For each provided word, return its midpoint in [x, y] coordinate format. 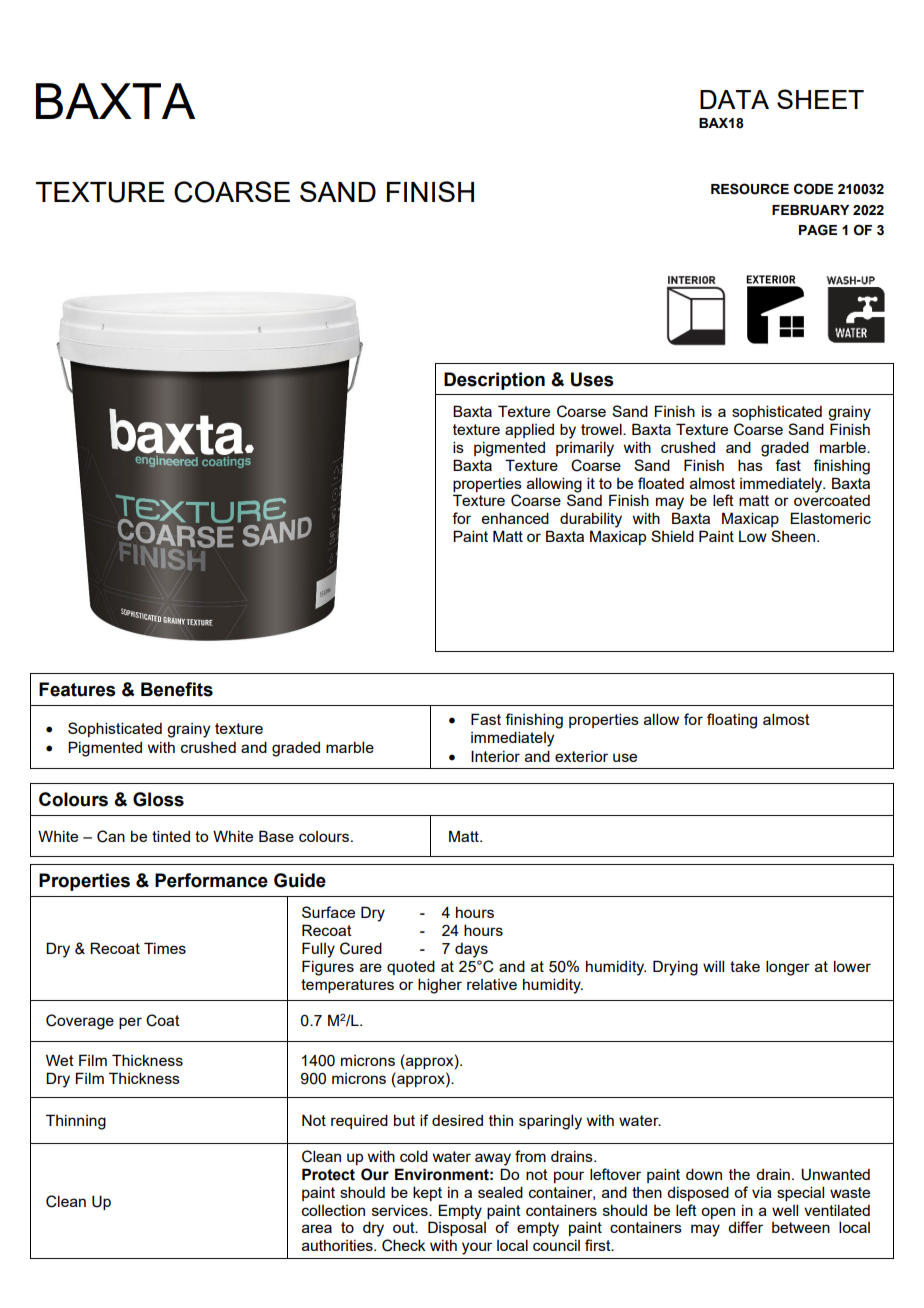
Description [494, 381]
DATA [734, 99]
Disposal [457, 1228]
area [317, 1228]
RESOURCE [750, 189]
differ [745, 1227]
